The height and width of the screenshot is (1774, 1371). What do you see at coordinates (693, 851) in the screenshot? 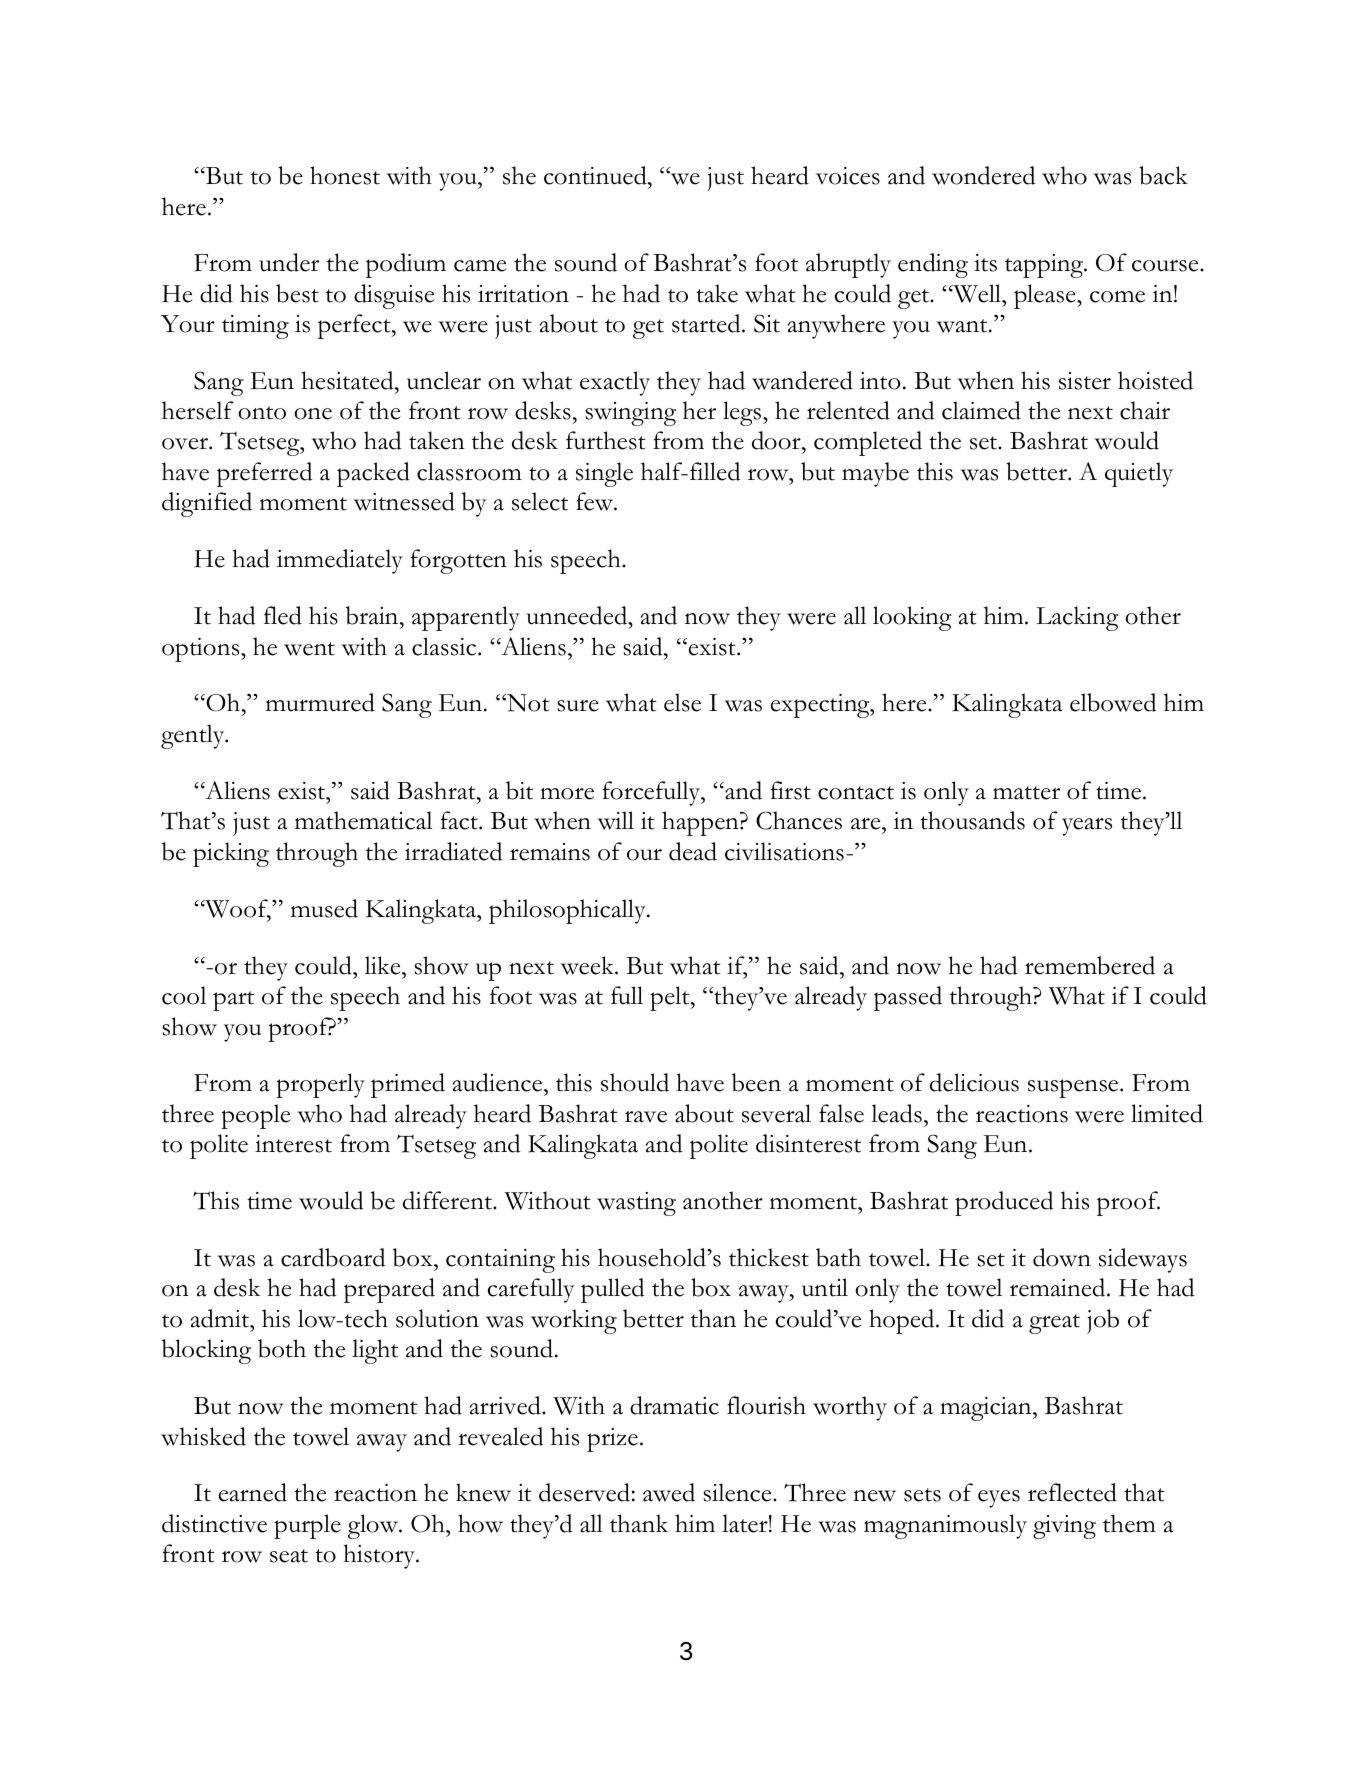
I see `dead` at bounding box center [693, 851].
